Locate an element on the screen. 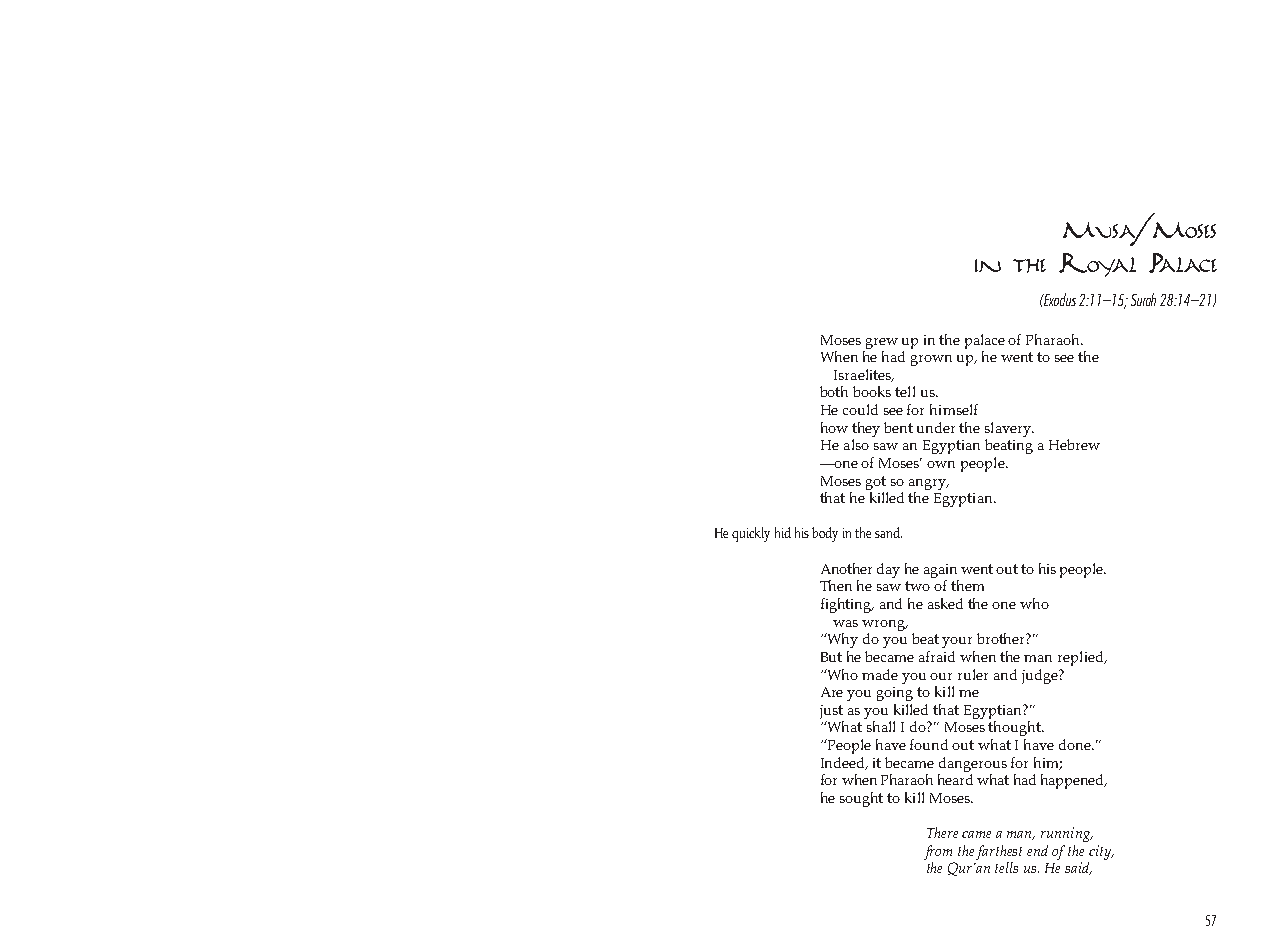 This screenshot has height=952, width=1270. replied is located at coordinates (1082, 658).
